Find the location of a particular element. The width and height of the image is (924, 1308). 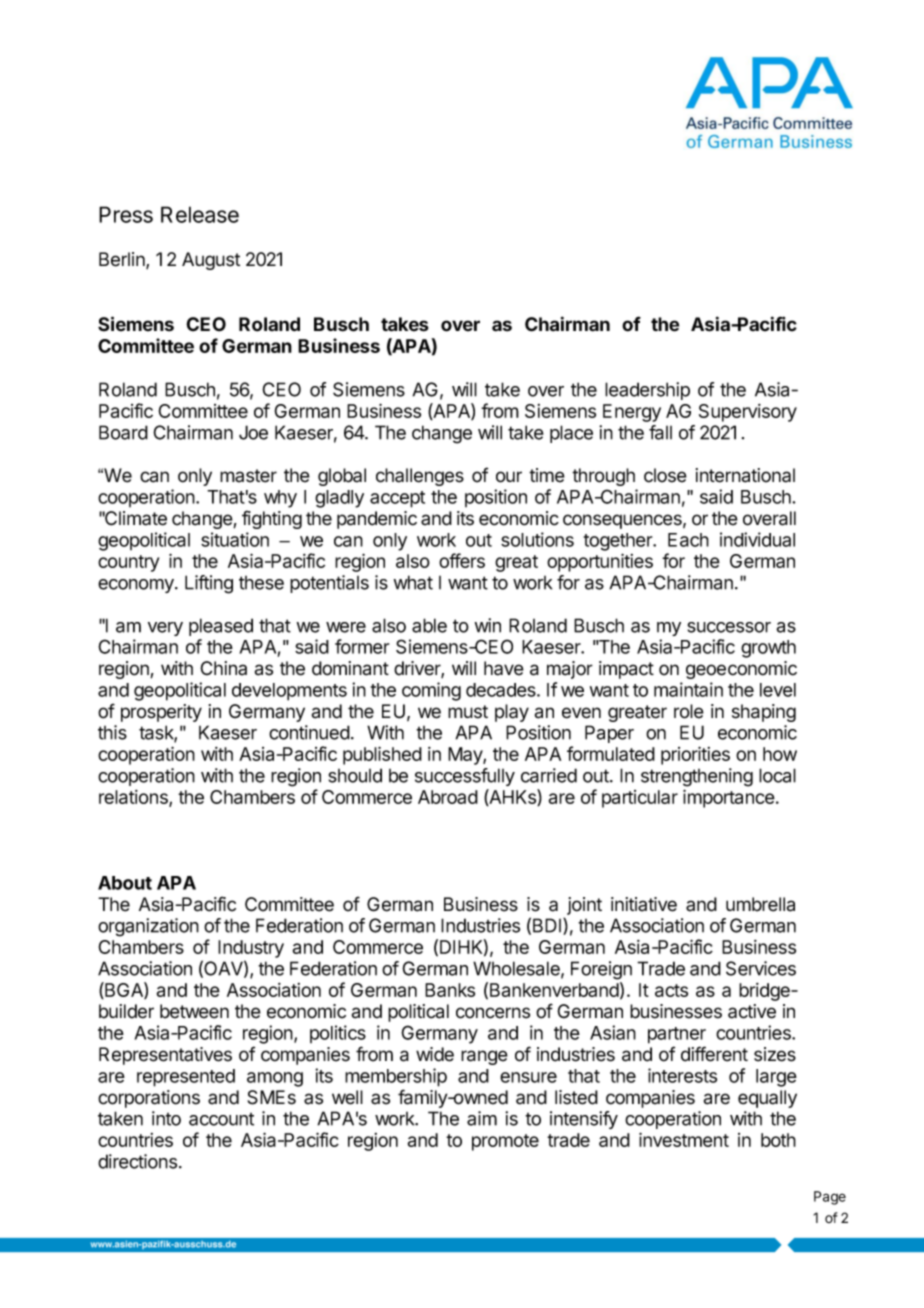

August is located at coordinates (211, 261).
